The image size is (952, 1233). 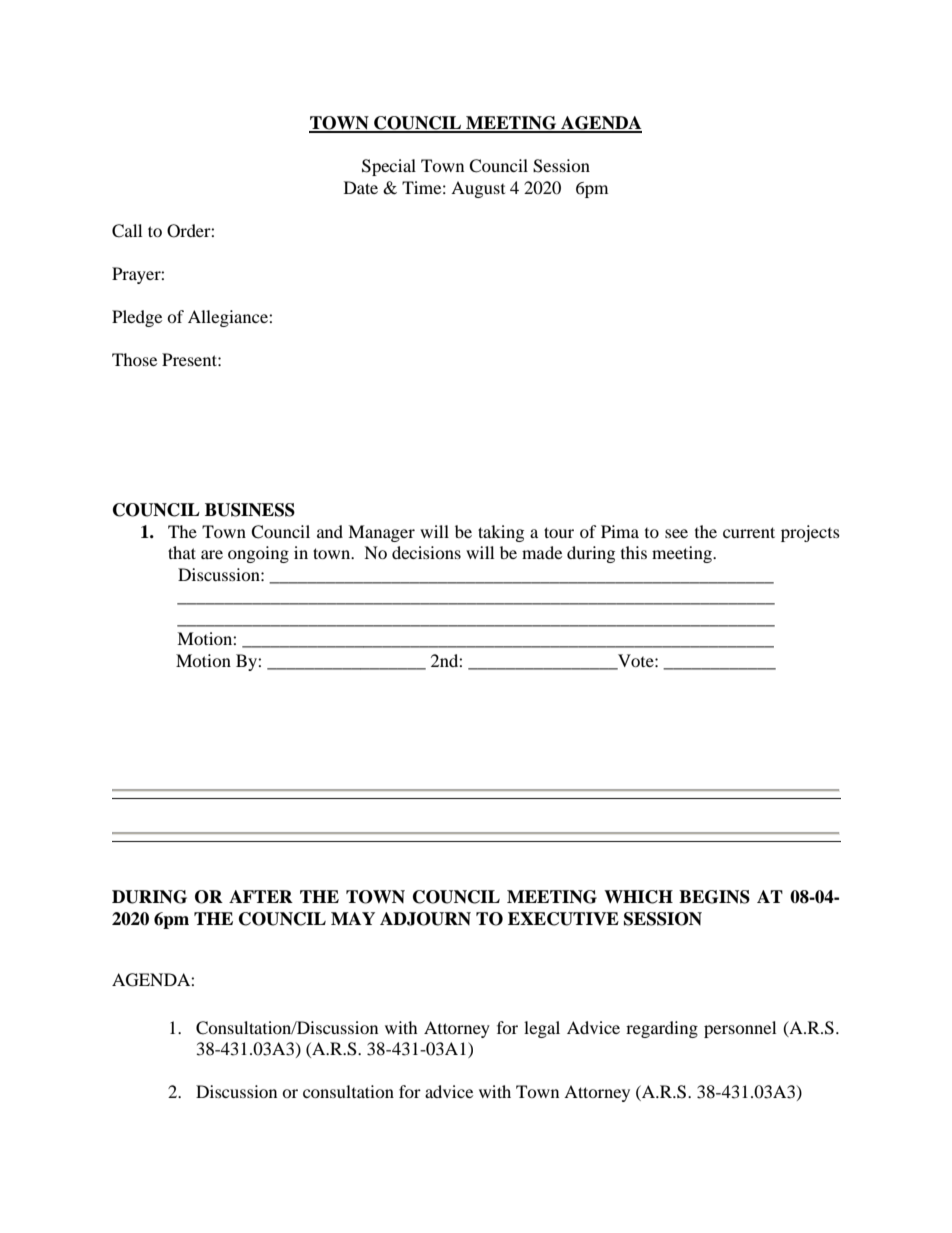 What do you see at coordinates (426, 552) in the image?
I see `decisions` at bounding box center [426, 552].
